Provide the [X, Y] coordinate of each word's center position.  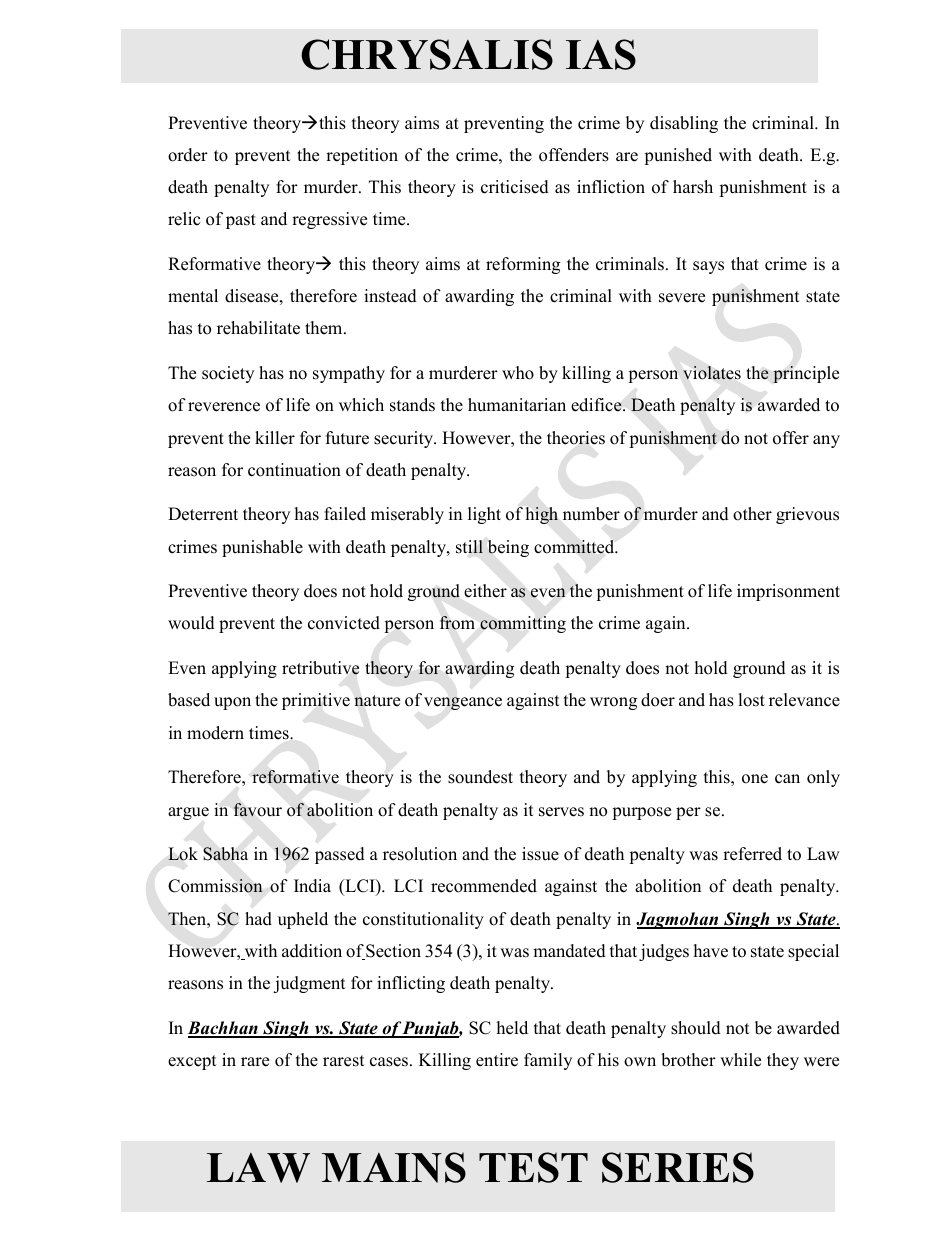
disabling [684, 124]
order [188, 155]
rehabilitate [258, 328]
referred [752, 854]
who [518, 373]
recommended [484, 886]
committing [523, 624]
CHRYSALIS [427, 54]
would [191, 623]
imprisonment [788, 592]
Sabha [225, 854]
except [192, 1062]
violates [712, 373]
